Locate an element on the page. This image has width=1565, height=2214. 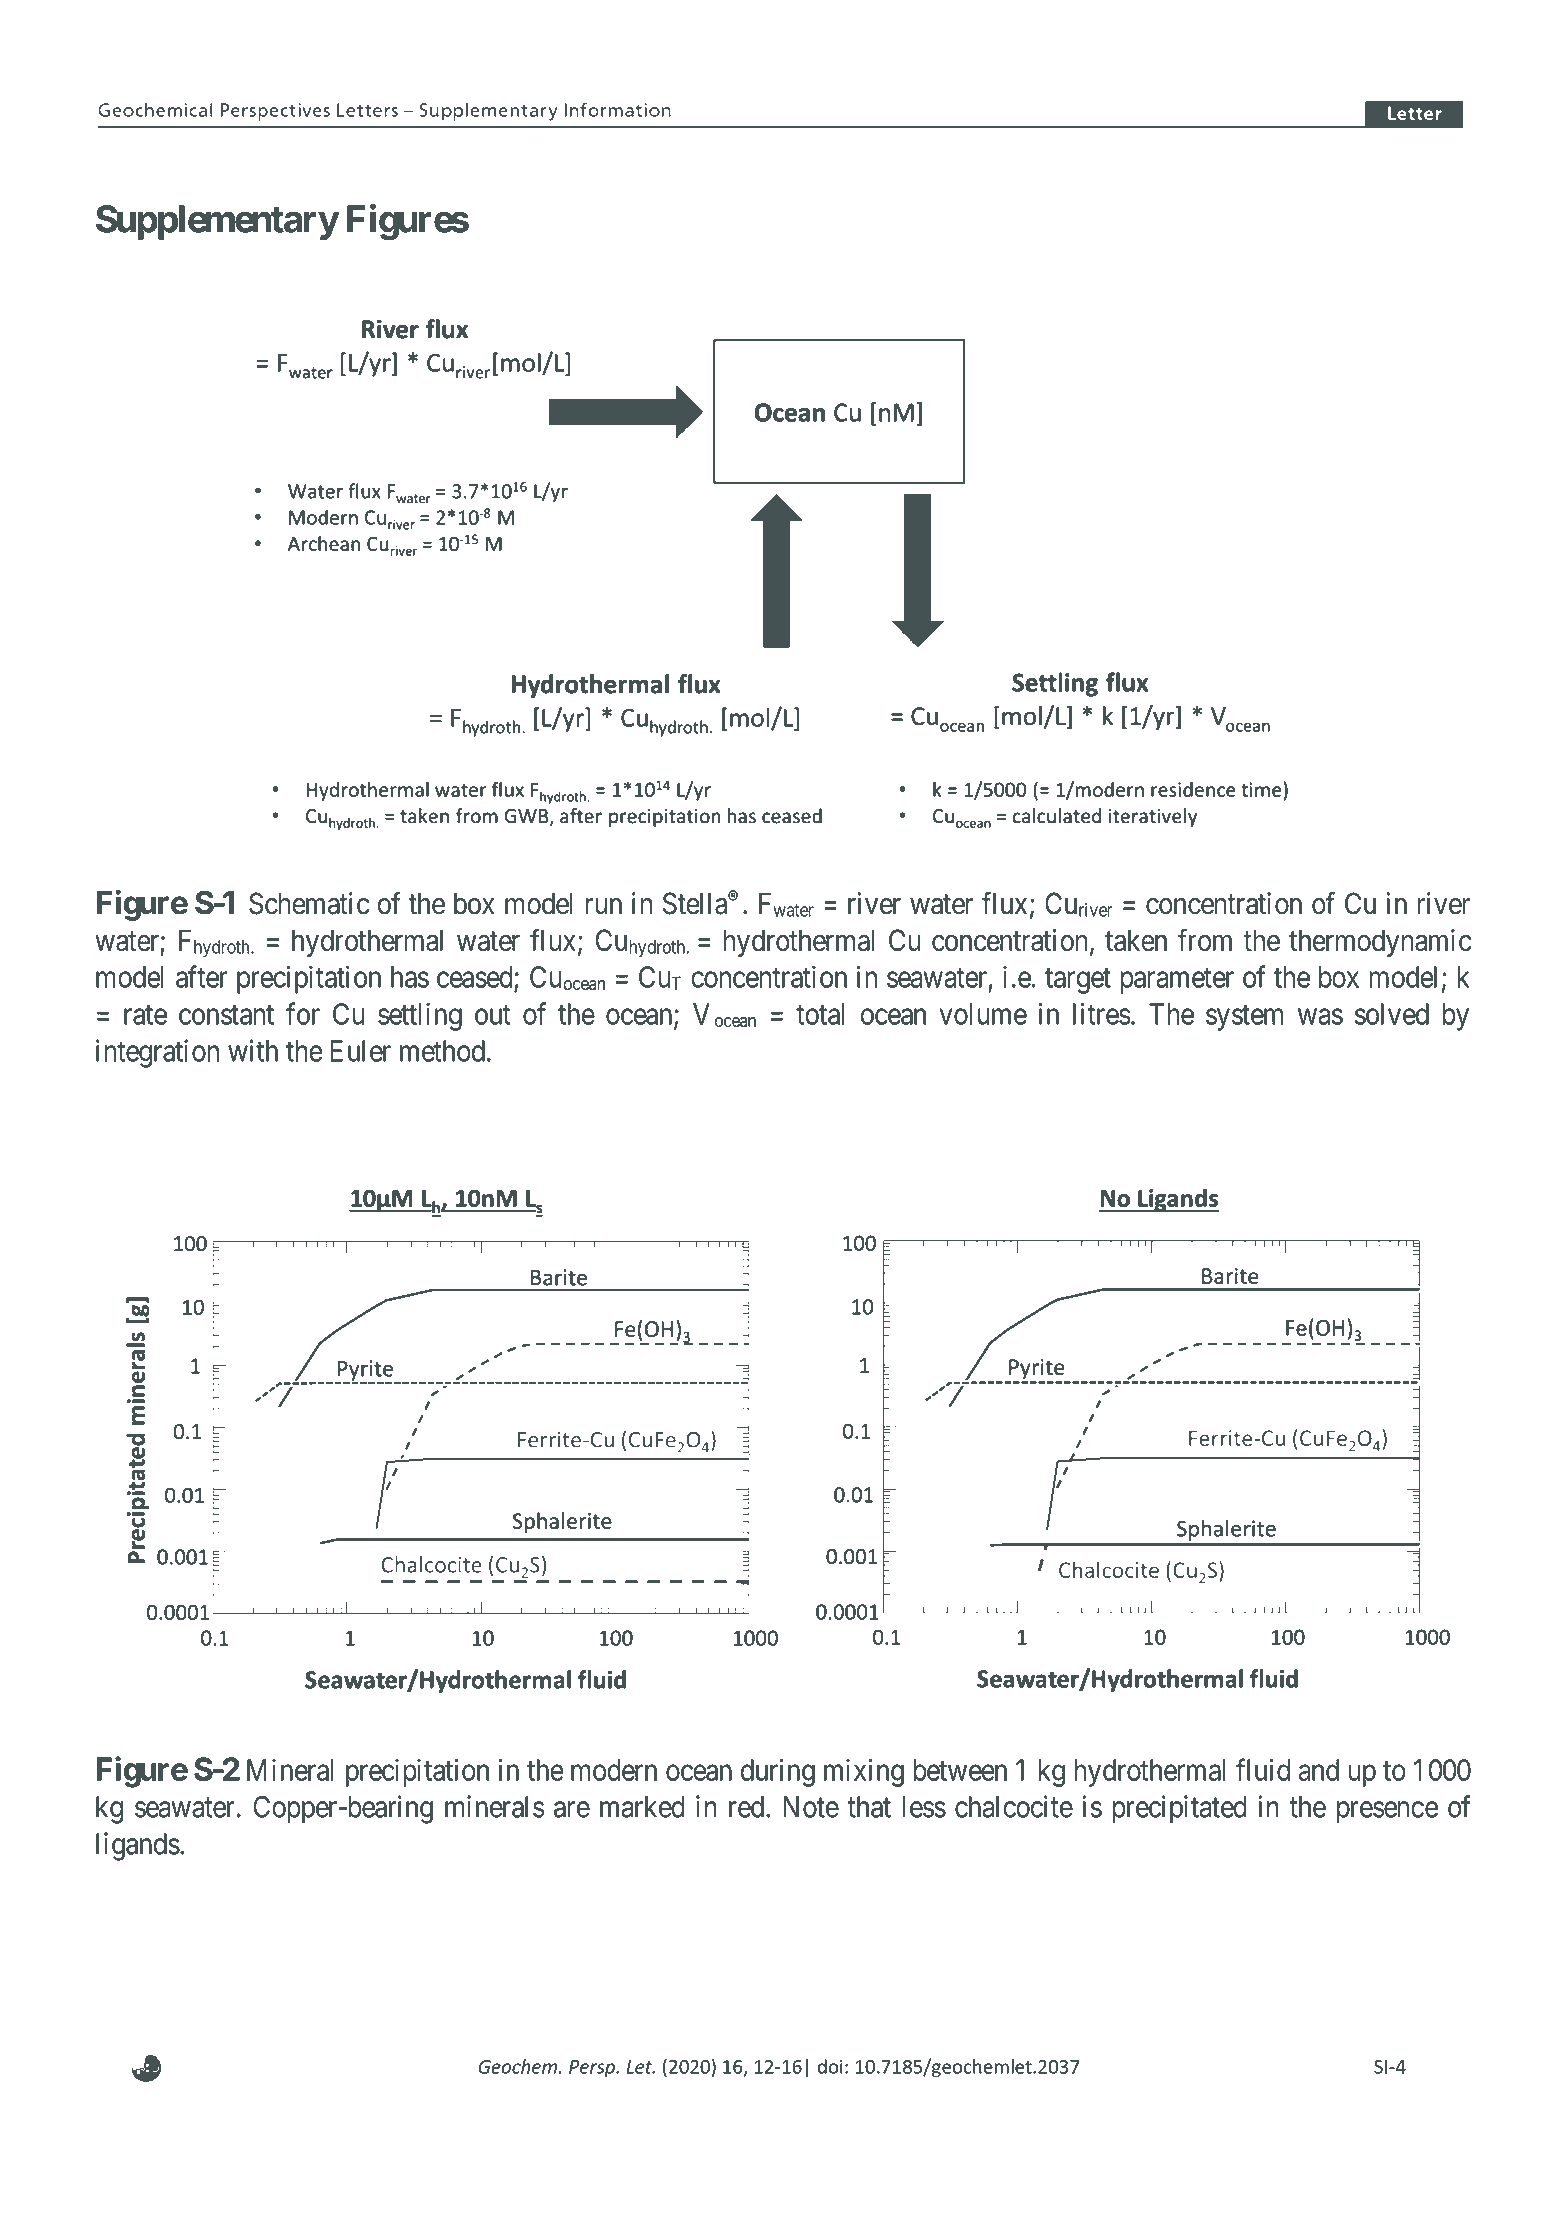
Persp is located at coordinates (593, 2069).
